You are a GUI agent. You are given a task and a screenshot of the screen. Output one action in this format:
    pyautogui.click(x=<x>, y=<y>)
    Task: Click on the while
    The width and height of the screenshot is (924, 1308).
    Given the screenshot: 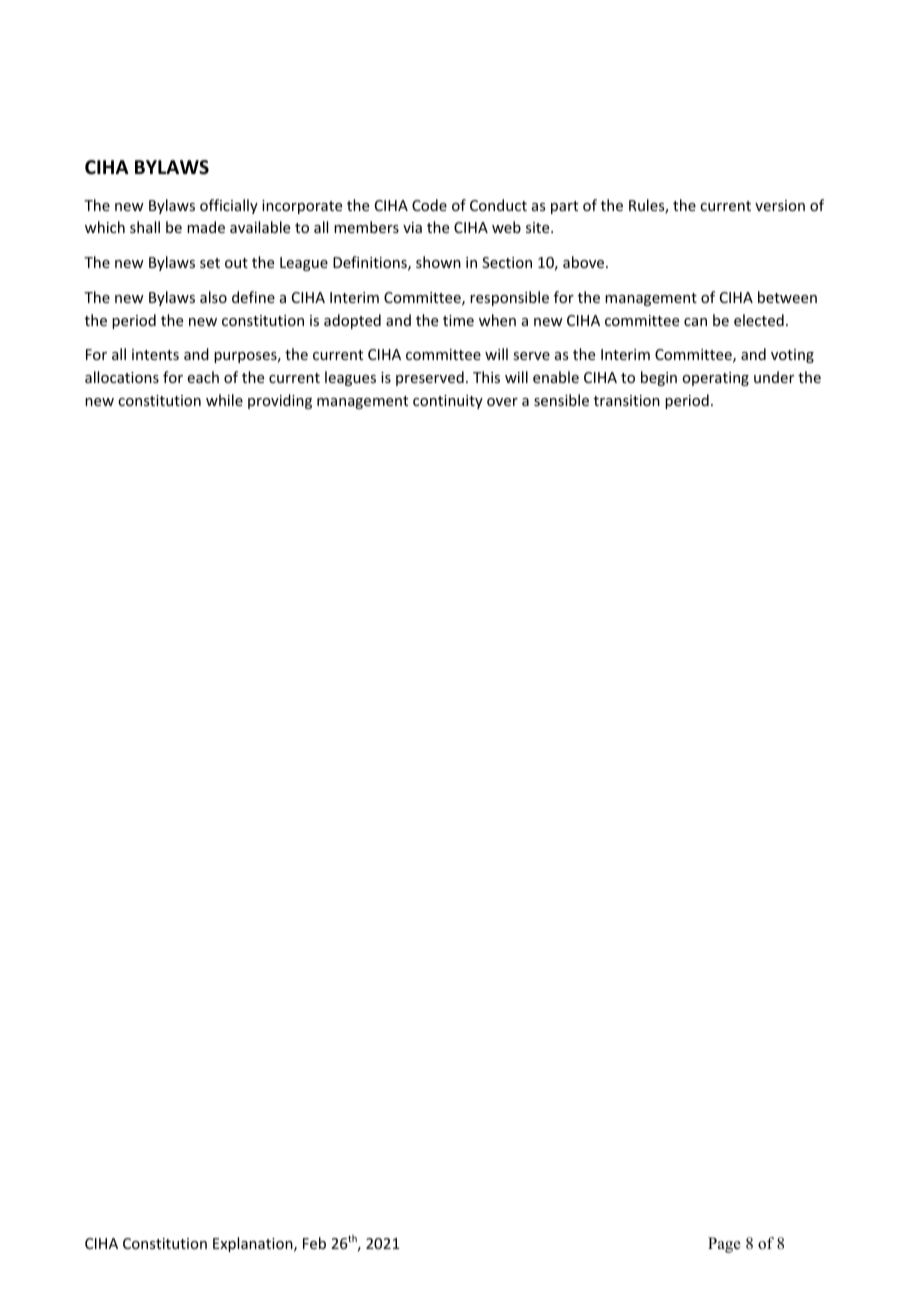 What is the action you would take?
    pyautogui.click(x=224, y=400)
